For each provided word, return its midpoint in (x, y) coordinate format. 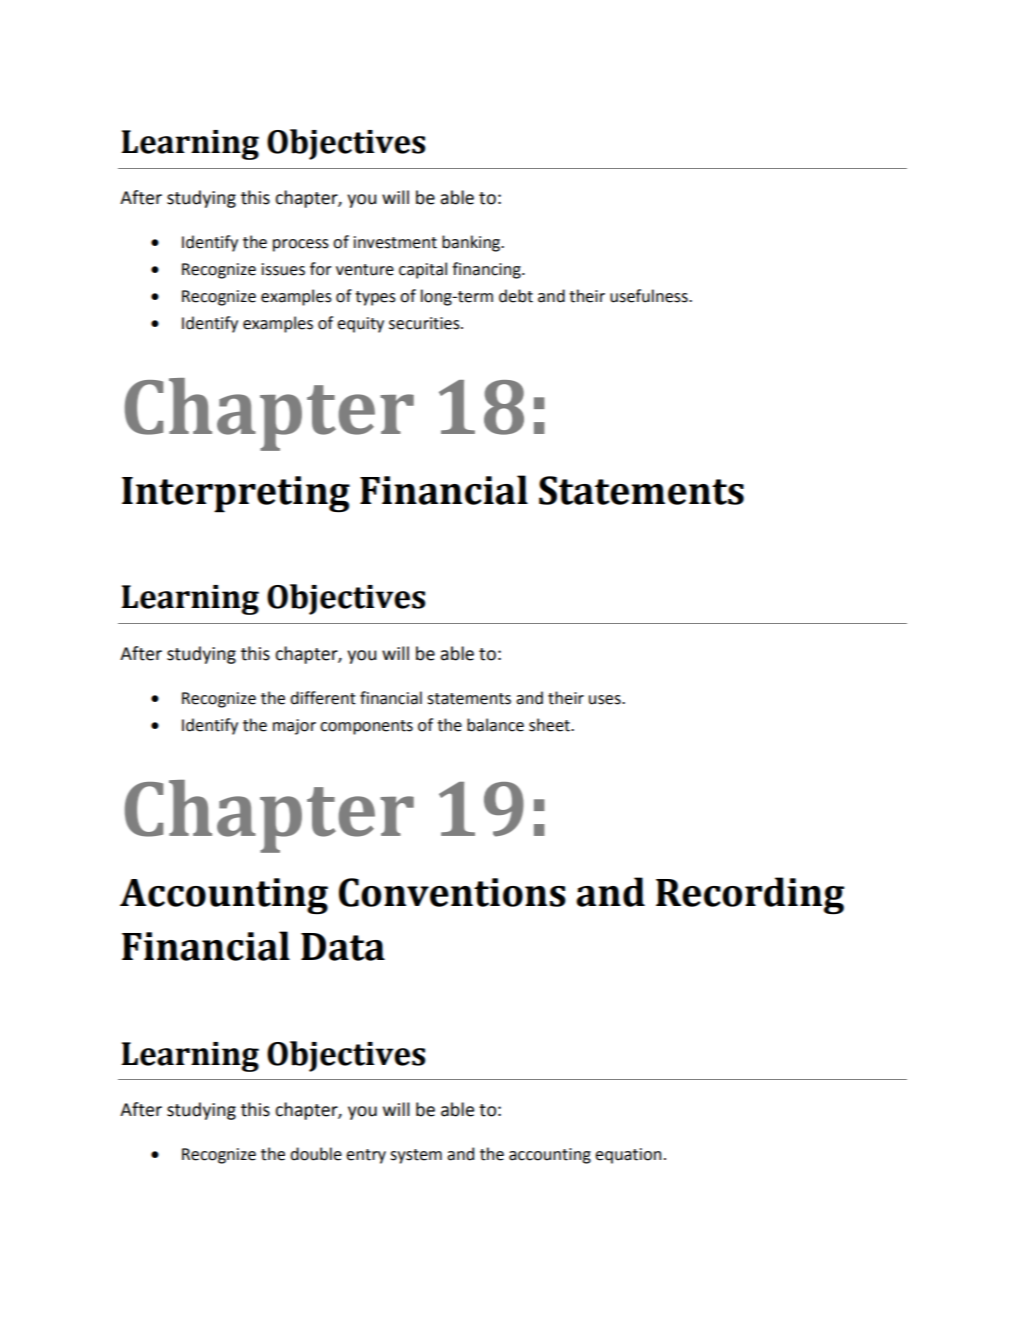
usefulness (650, 296)
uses (606, 700)
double (316, 1154)
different (323, 698)
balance (495, 725)
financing (487, 270)
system (416, 1156)
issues (283, 269)
